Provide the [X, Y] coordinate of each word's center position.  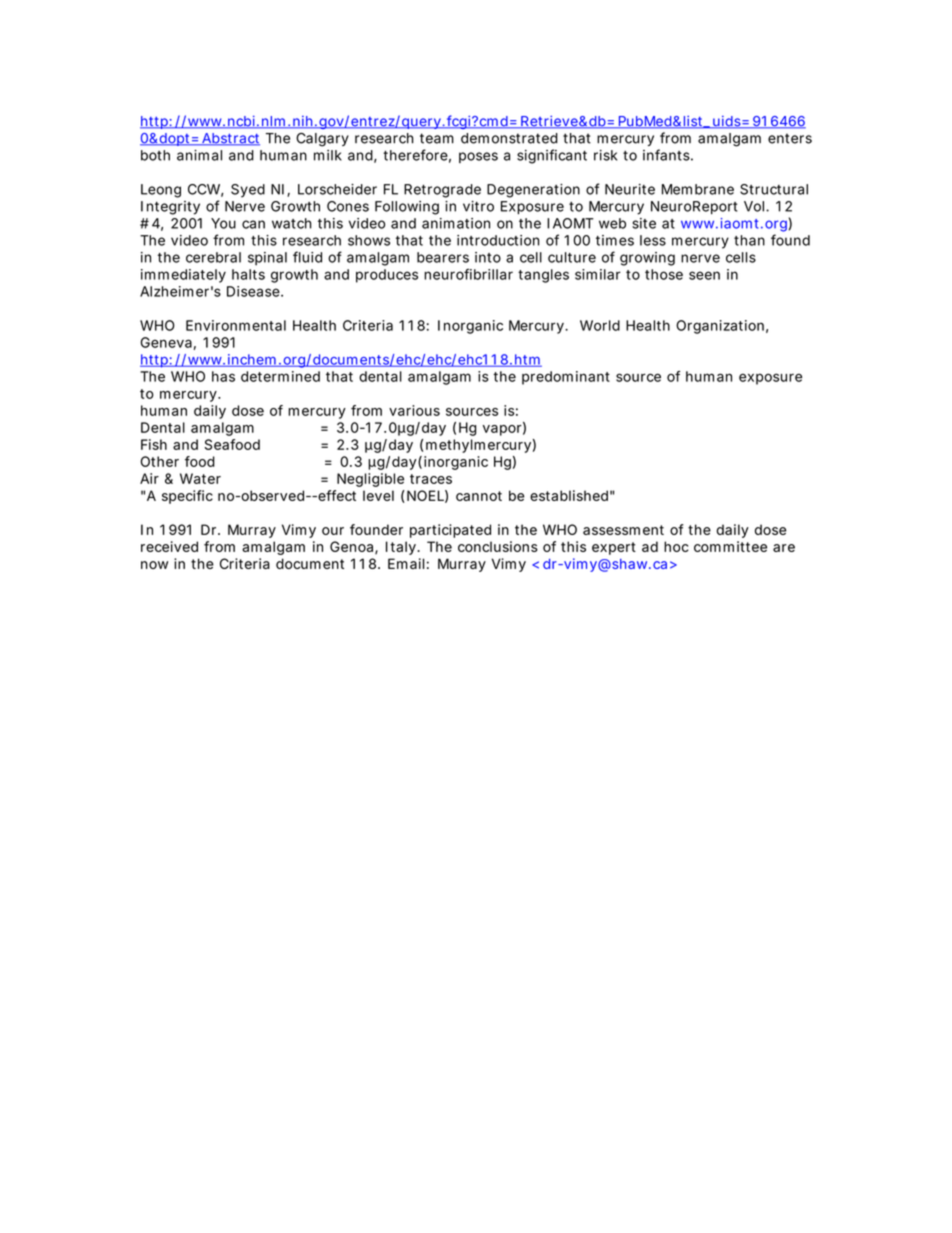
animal [199, 155]
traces [431, 479]
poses [478, 157]
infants [668, 155]
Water [200, 478]
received [169, 546]
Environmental [236, 325]
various [414, 410]
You [223, 223]
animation [456, 223]
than [749, 240]
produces [387, 276]
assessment [623, 530]
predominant [566, 378]
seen [704, 275]
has [223, 376]
